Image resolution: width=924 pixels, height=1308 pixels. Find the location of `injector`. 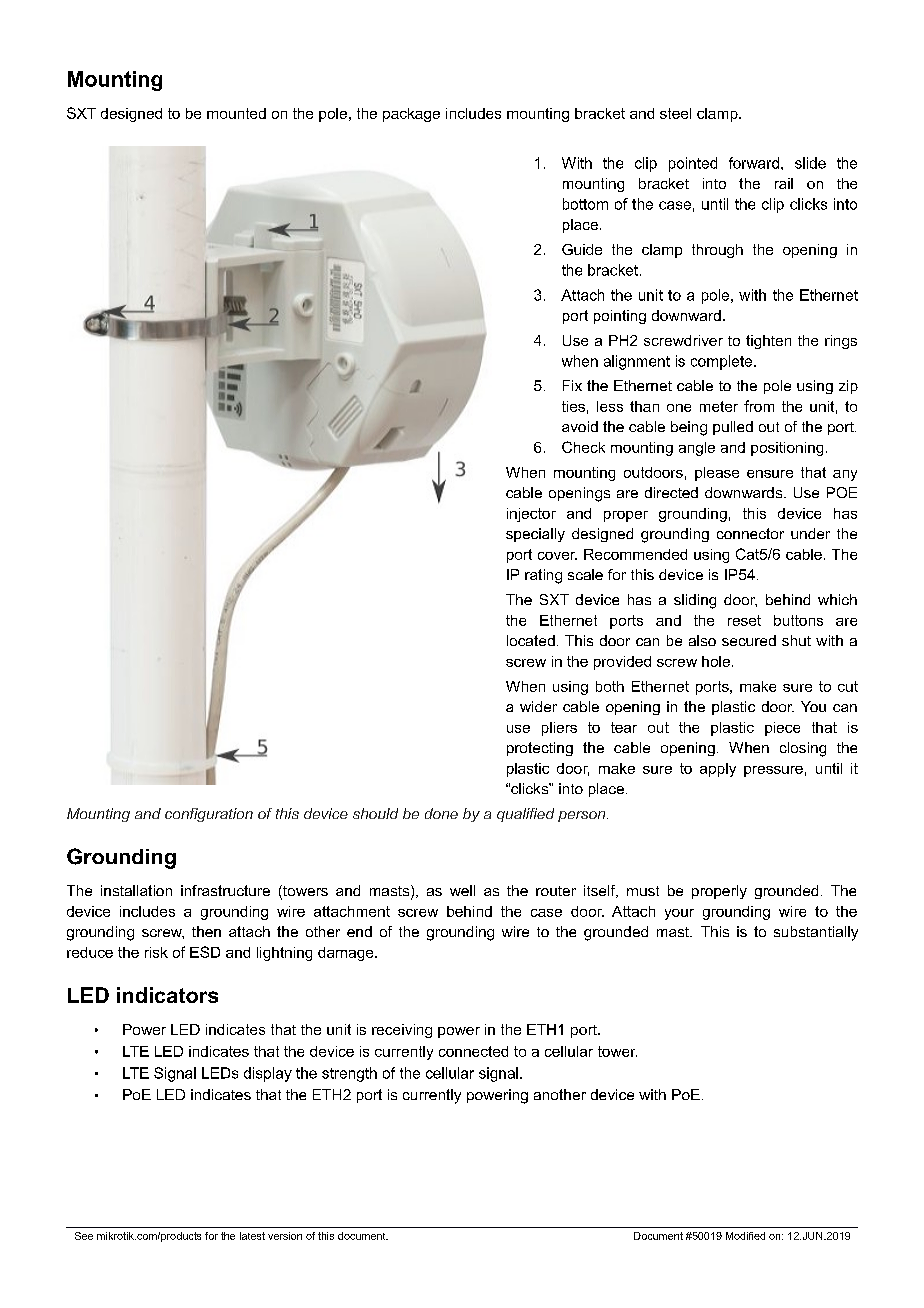

injector is located at coordinates (531, 515).
